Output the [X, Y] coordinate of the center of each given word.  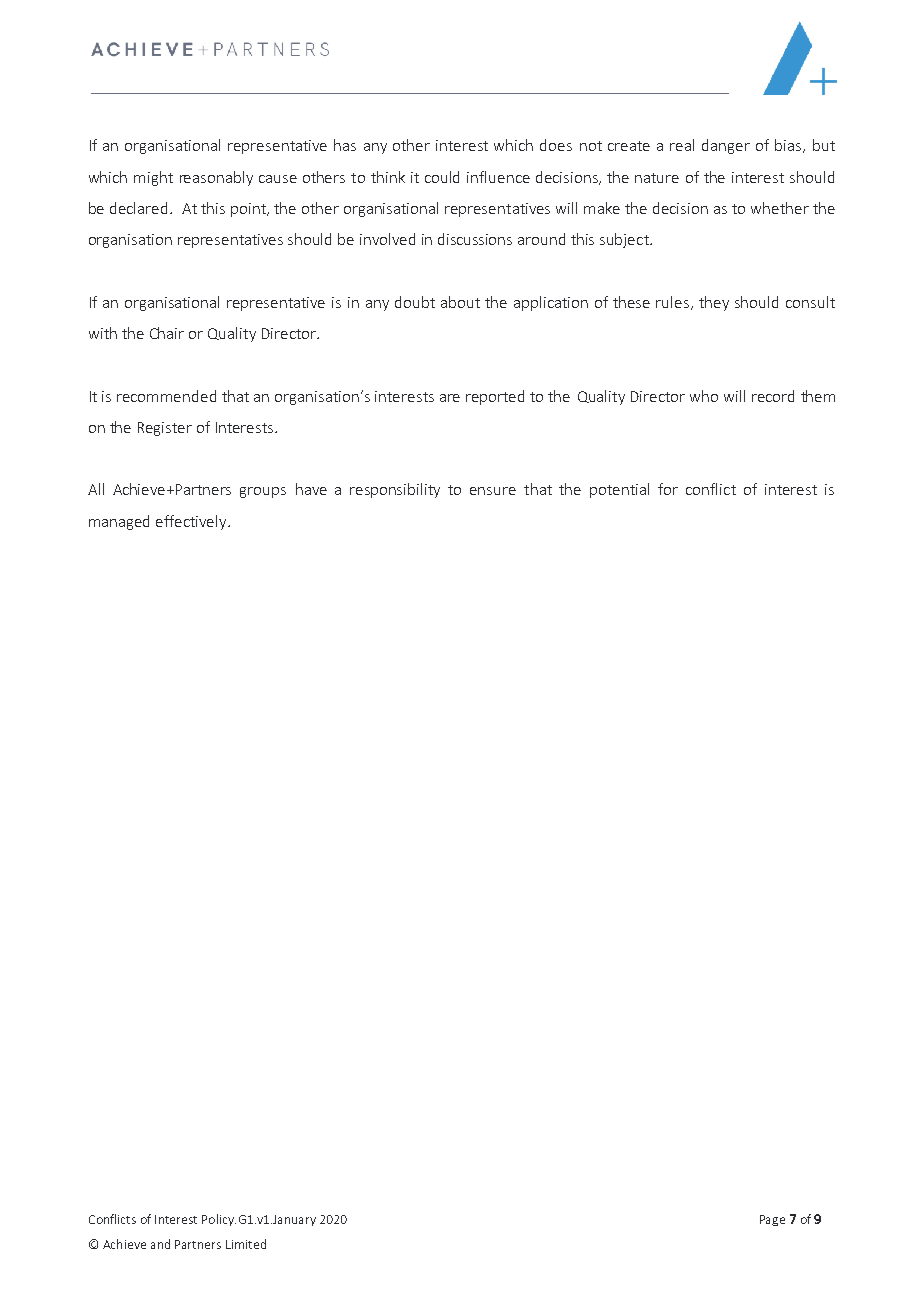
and [160, 1244]
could [442, 177]
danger [726, 146]
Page [772, 1220]
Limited [246, 1244]
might [153, 178]
